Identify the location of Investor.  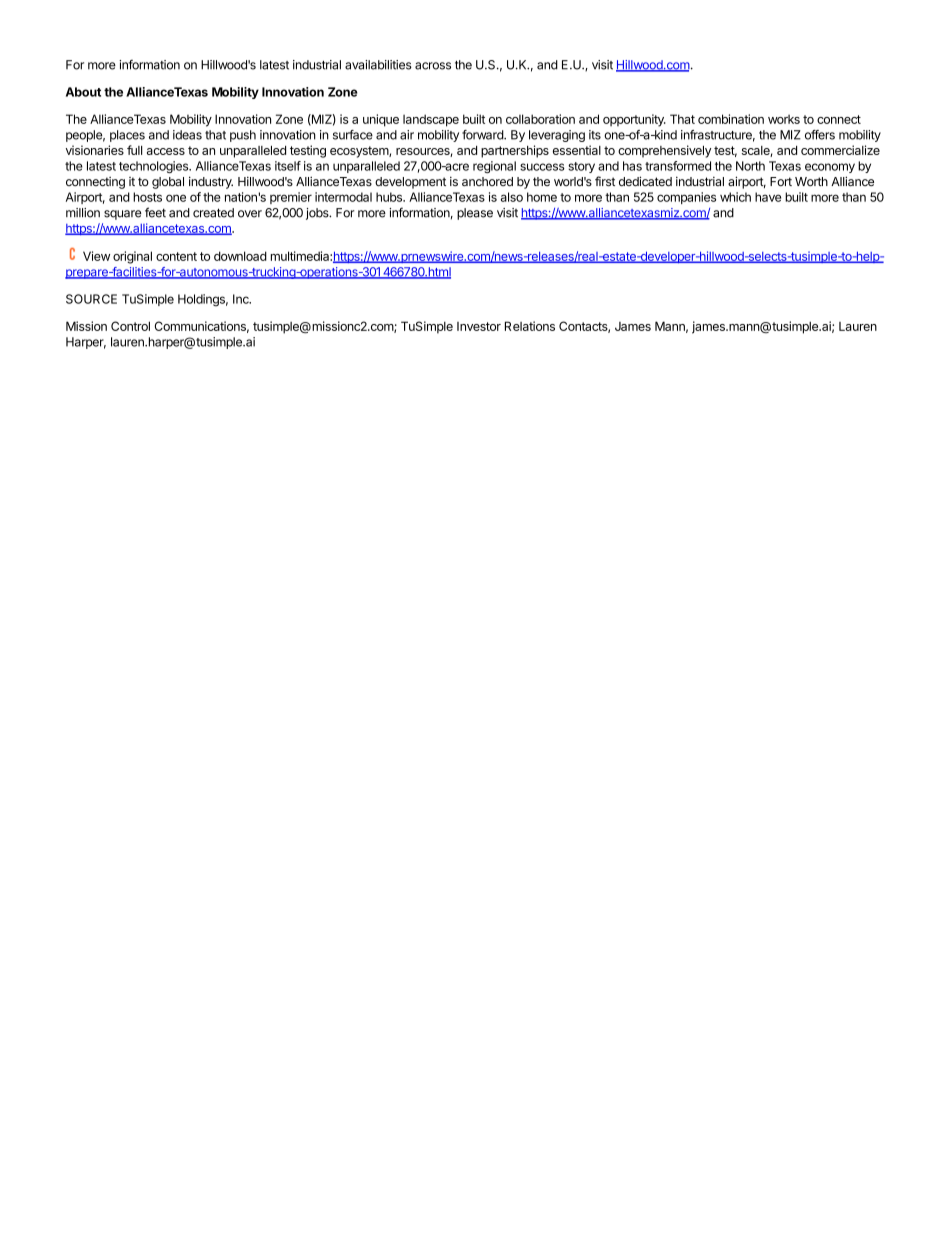
(479, 326).
